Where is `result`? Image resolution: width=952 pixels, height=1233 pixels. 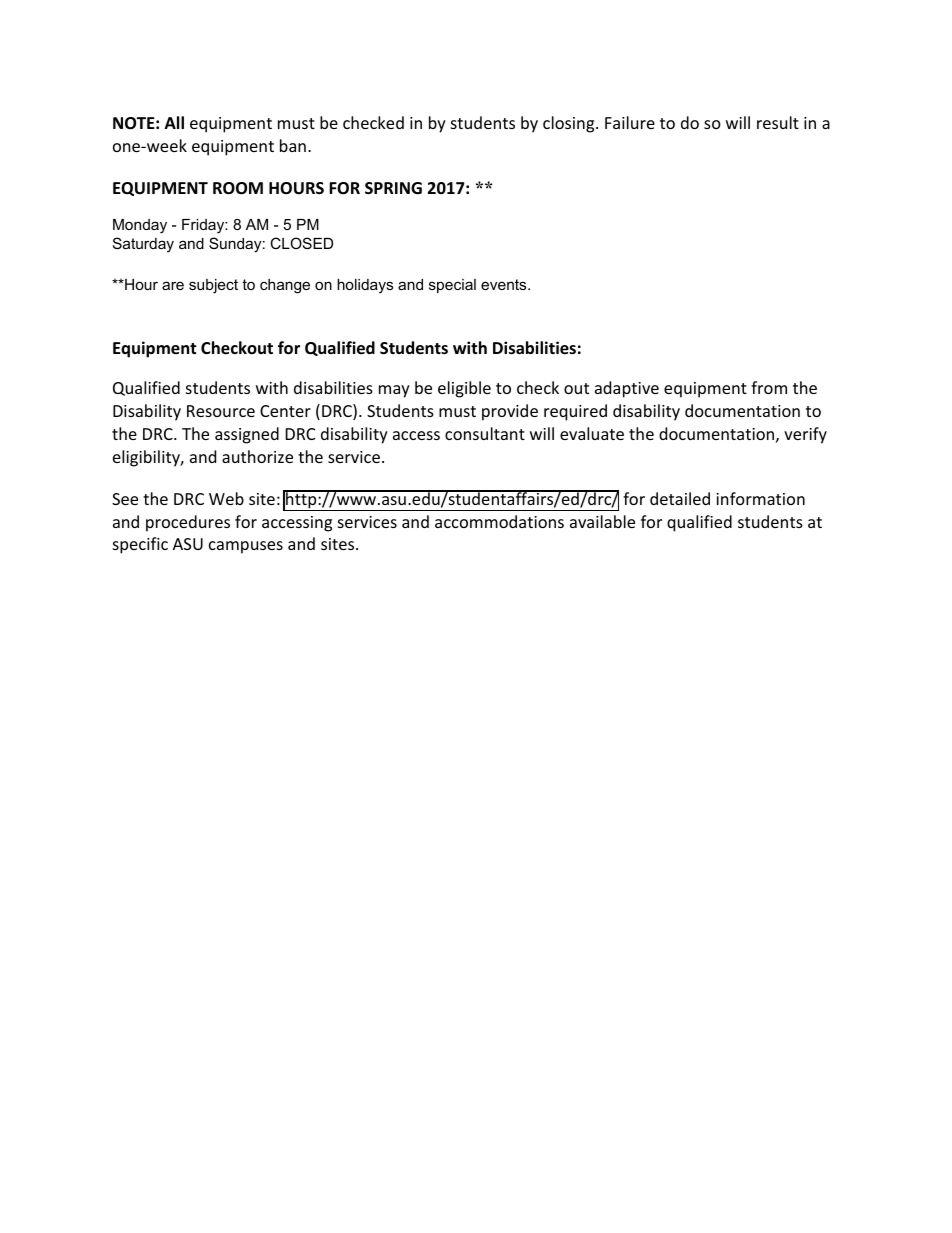 result is located at coordinates (778, 122).
